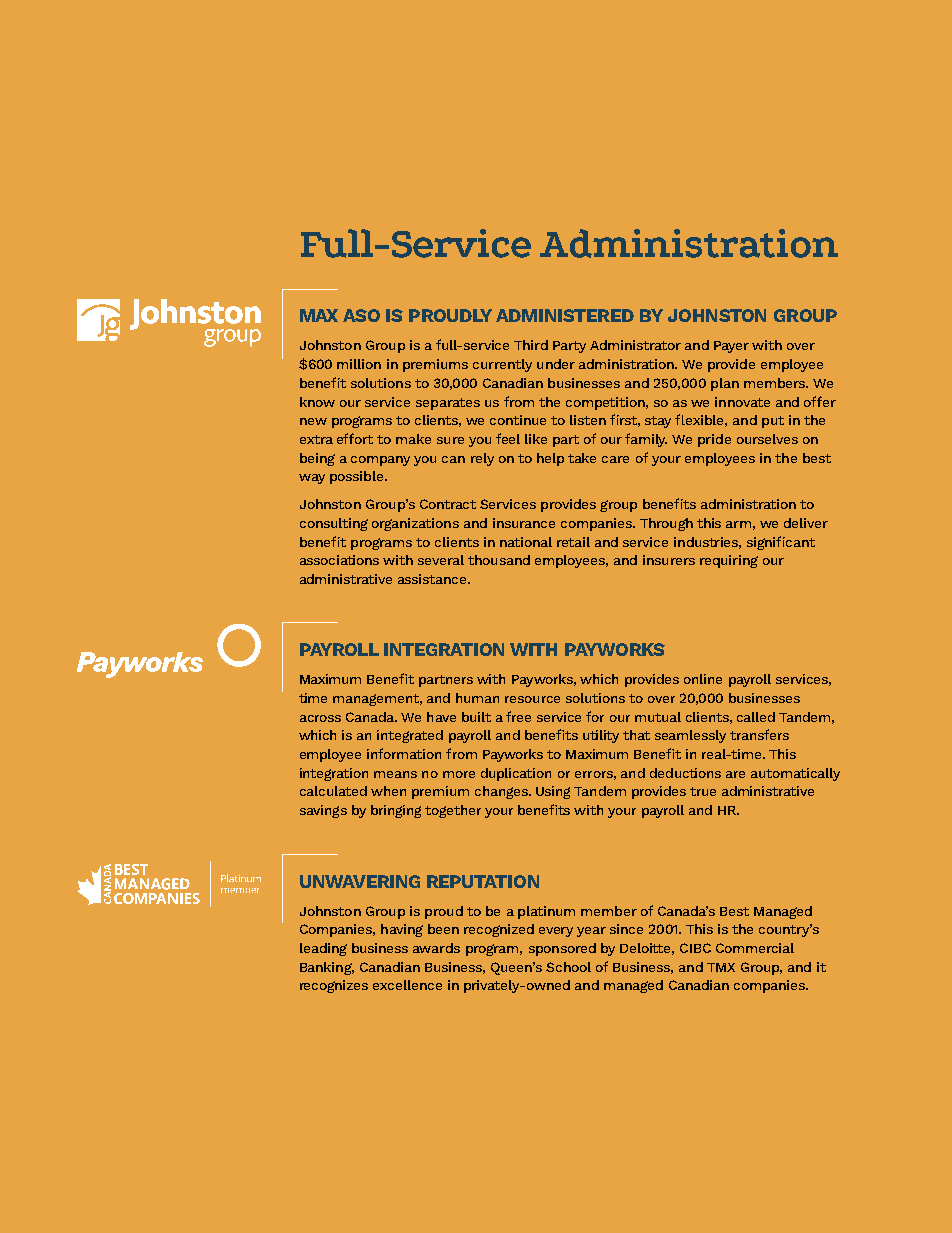 This image has width=952, height=1233. What do you see at coordinates (553, 792) in the image?
I see `Using` at bounding box center [553, 792].
